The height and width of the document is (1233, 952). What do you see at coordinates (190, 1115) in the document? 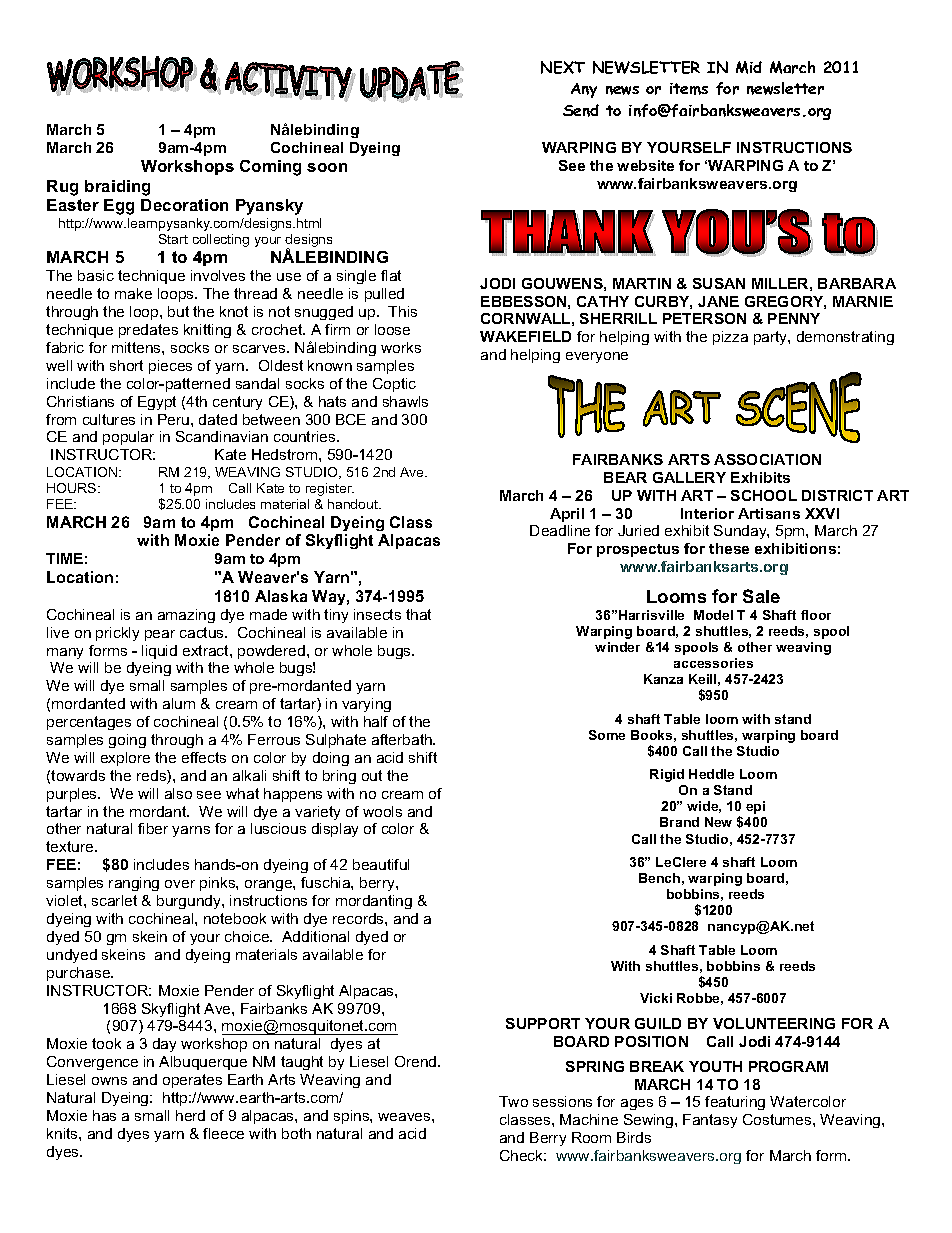
I see `herd` at bounding box center [190, 1115].
